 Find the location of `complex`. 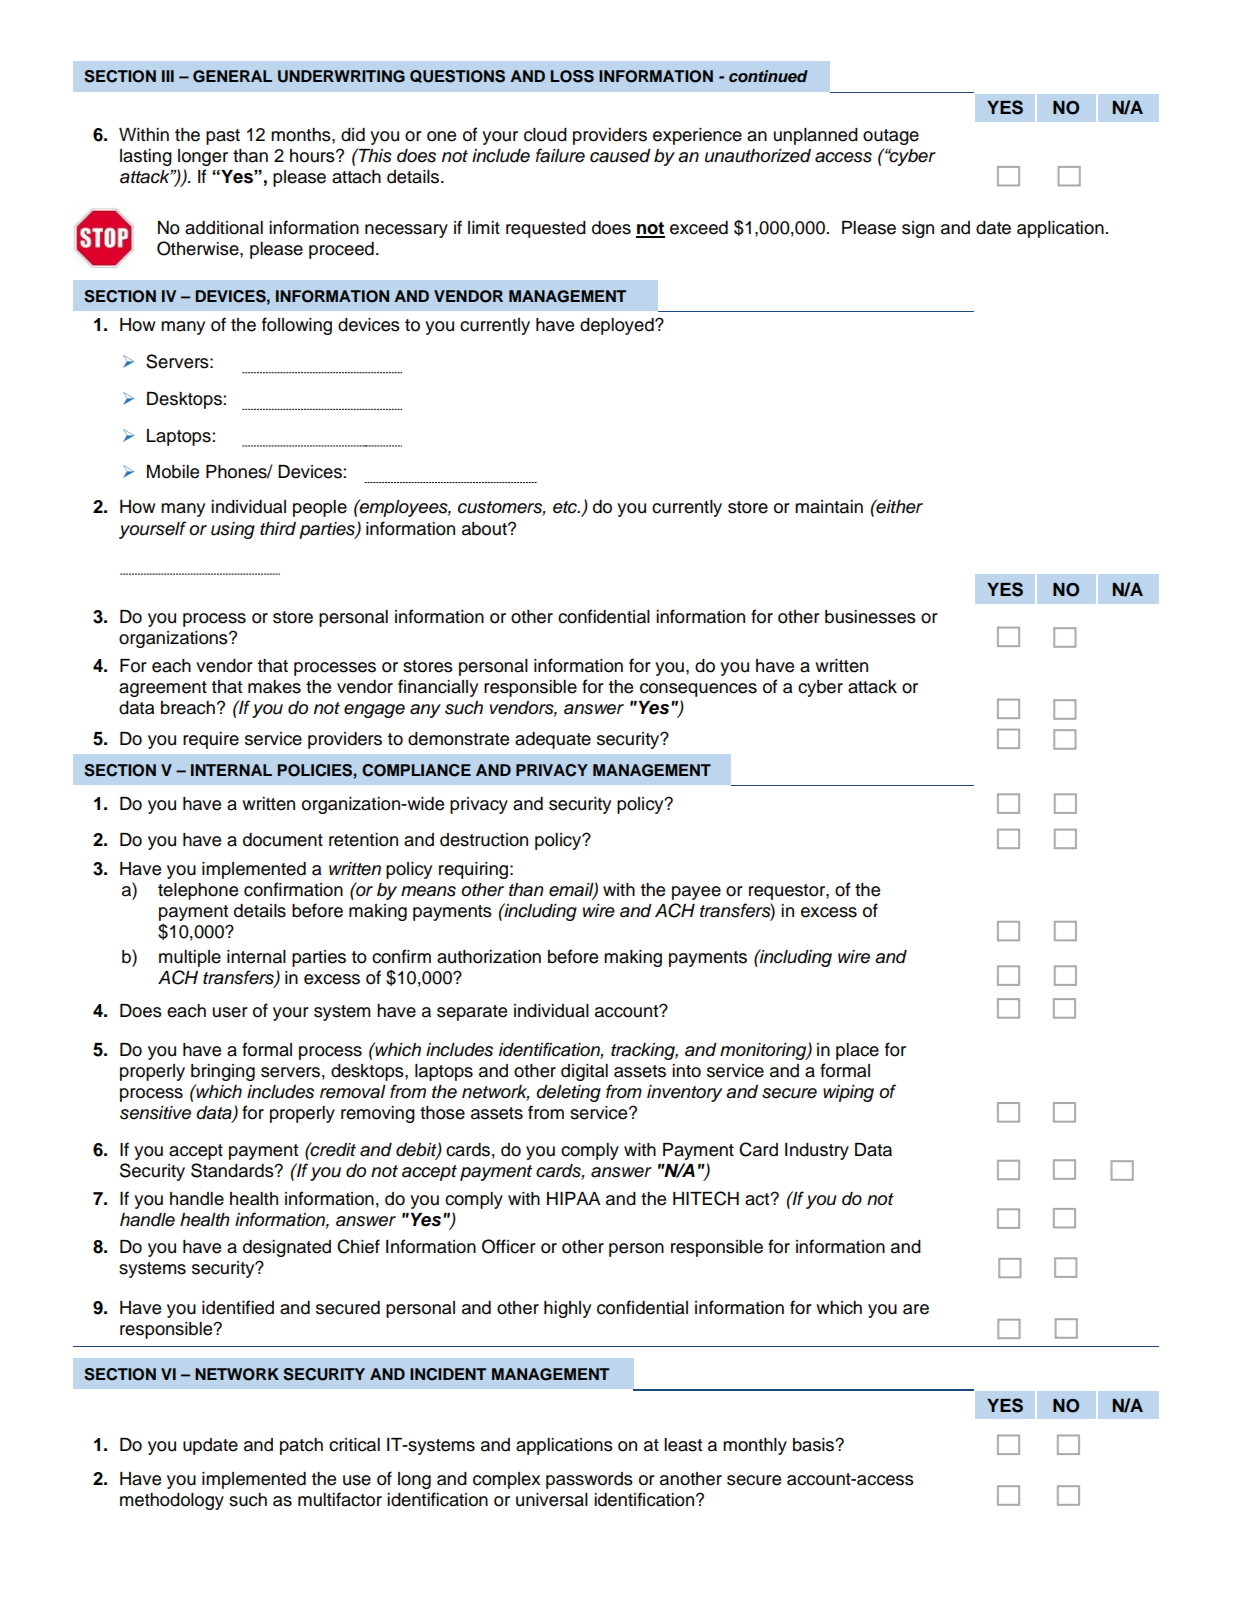

complex is located at coordinates (506, 1480).
